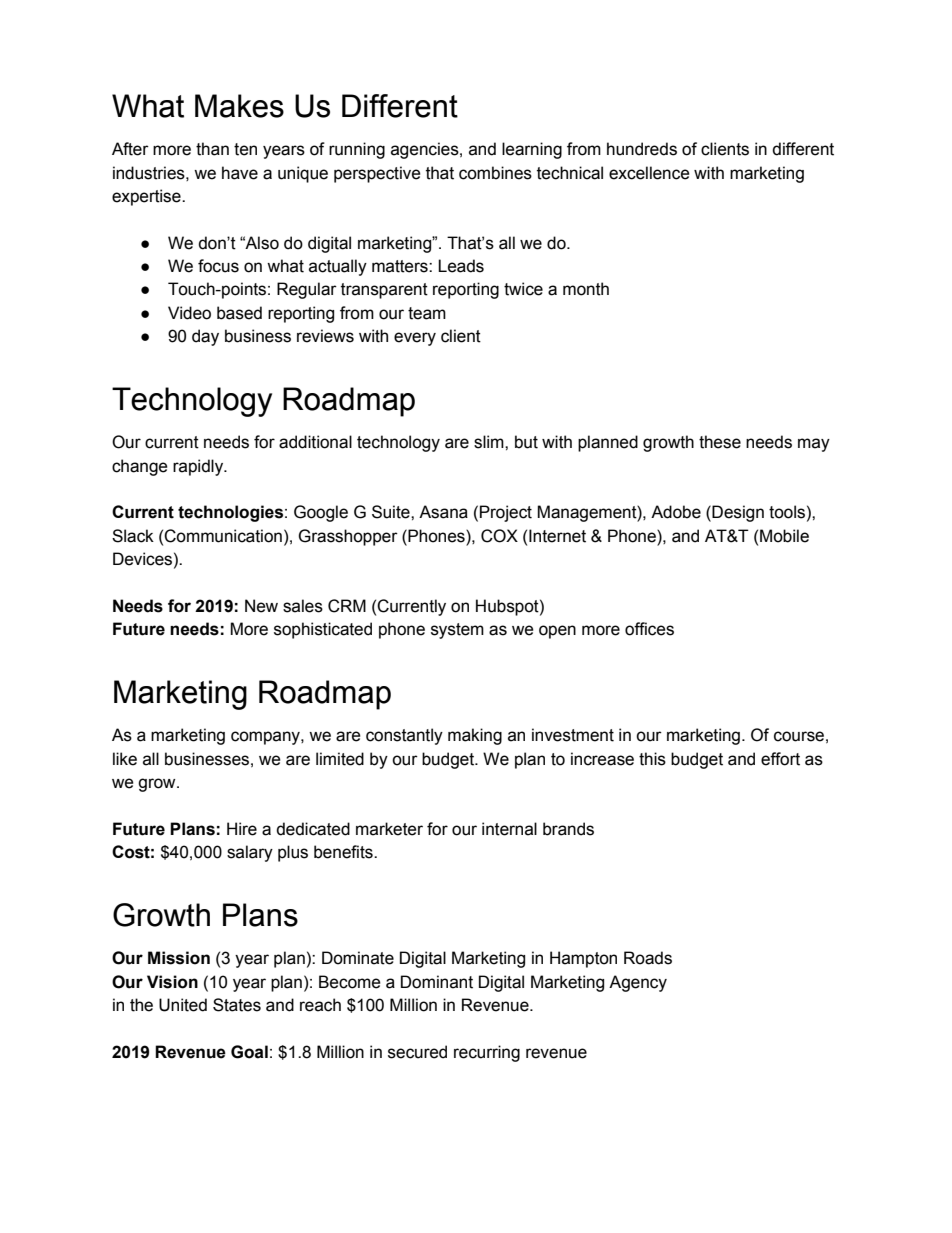  Describe the element at coordinates (183, 1005) in the screenshot. I see `United` at that location.
